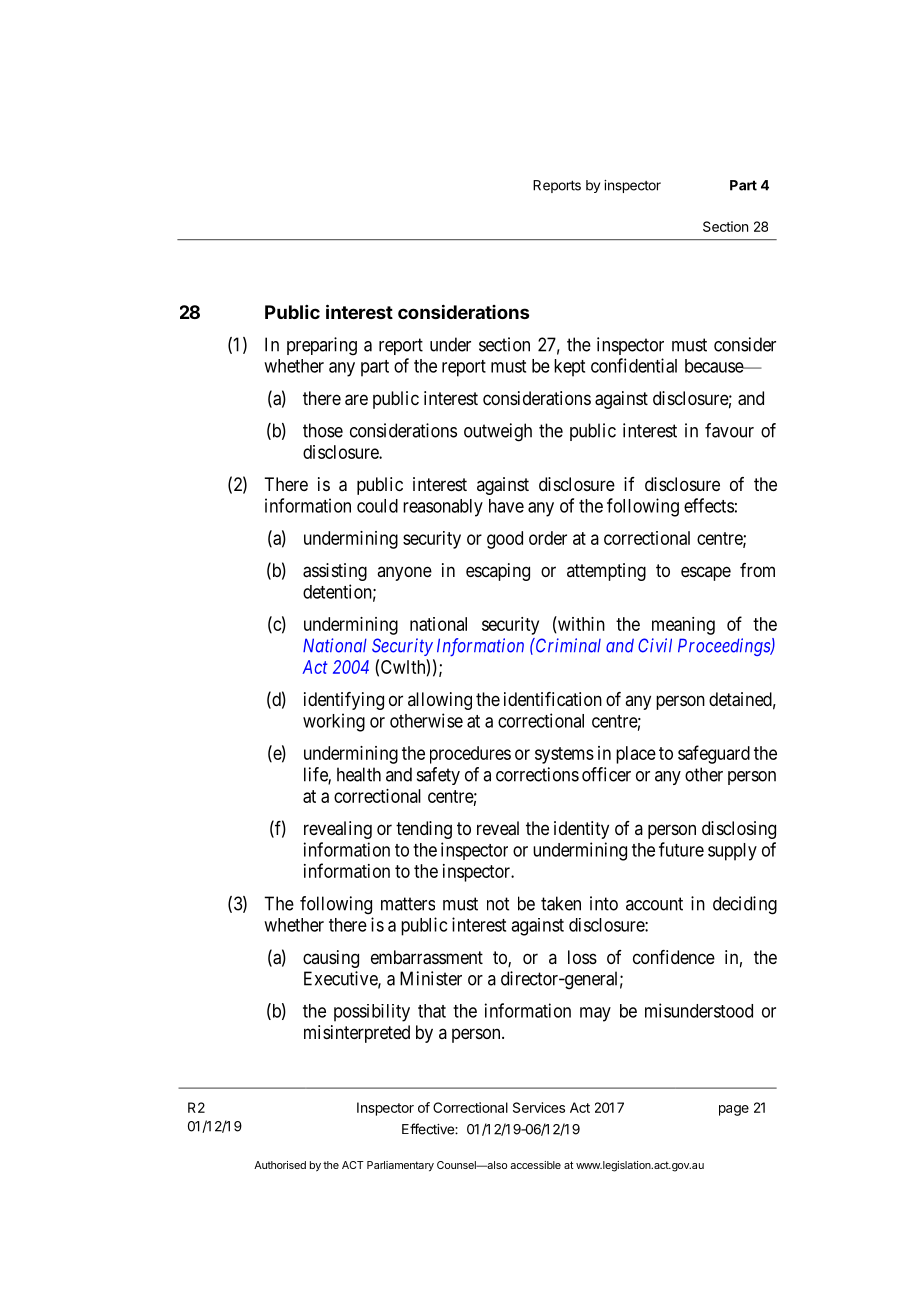 This document has height=1308, width=924. What do you see at coordinates (498, 904) in the document?
I see `not` at bounding box center [498, 904].
